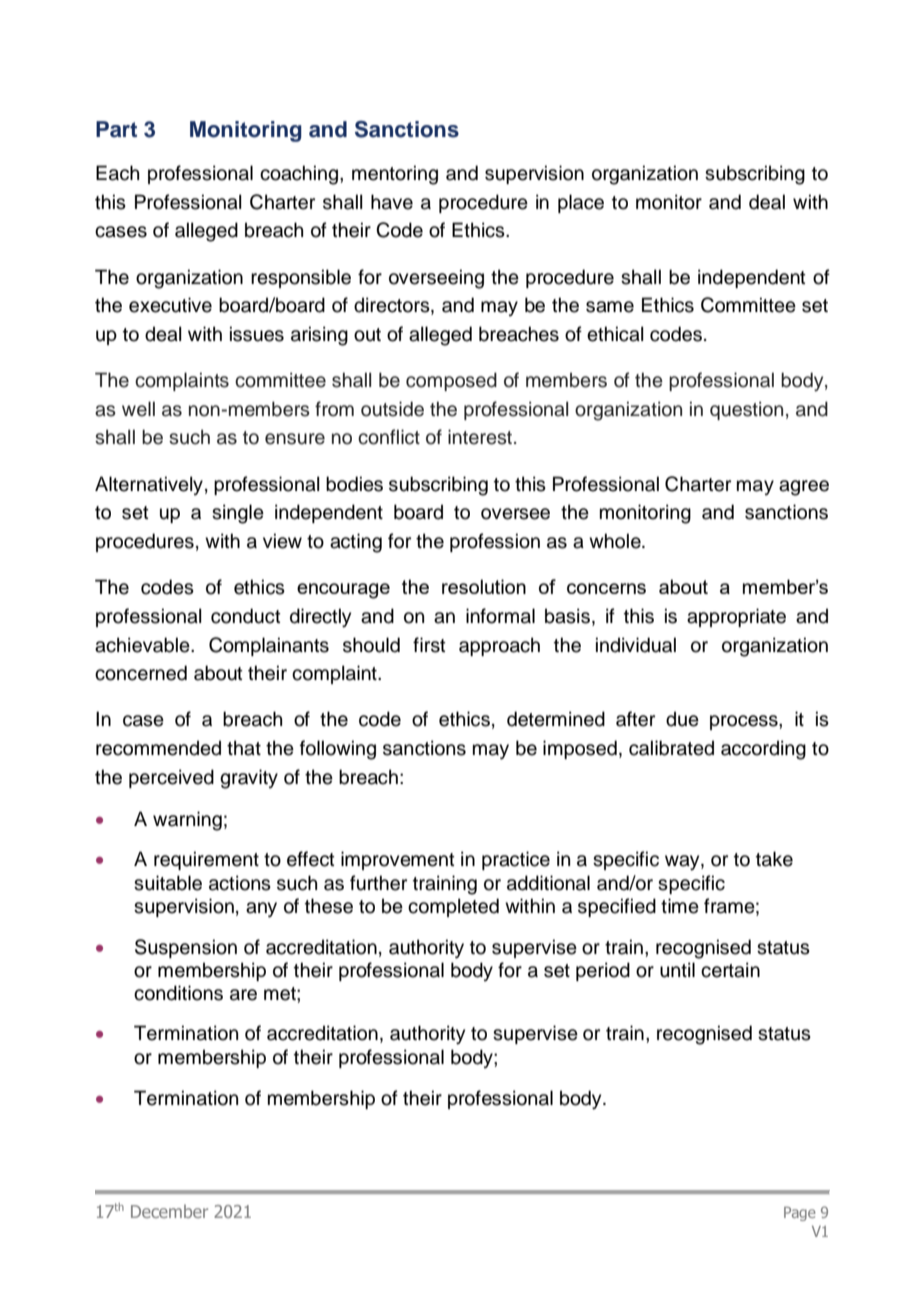  I want to click on appropriate, so click(736, 617).
